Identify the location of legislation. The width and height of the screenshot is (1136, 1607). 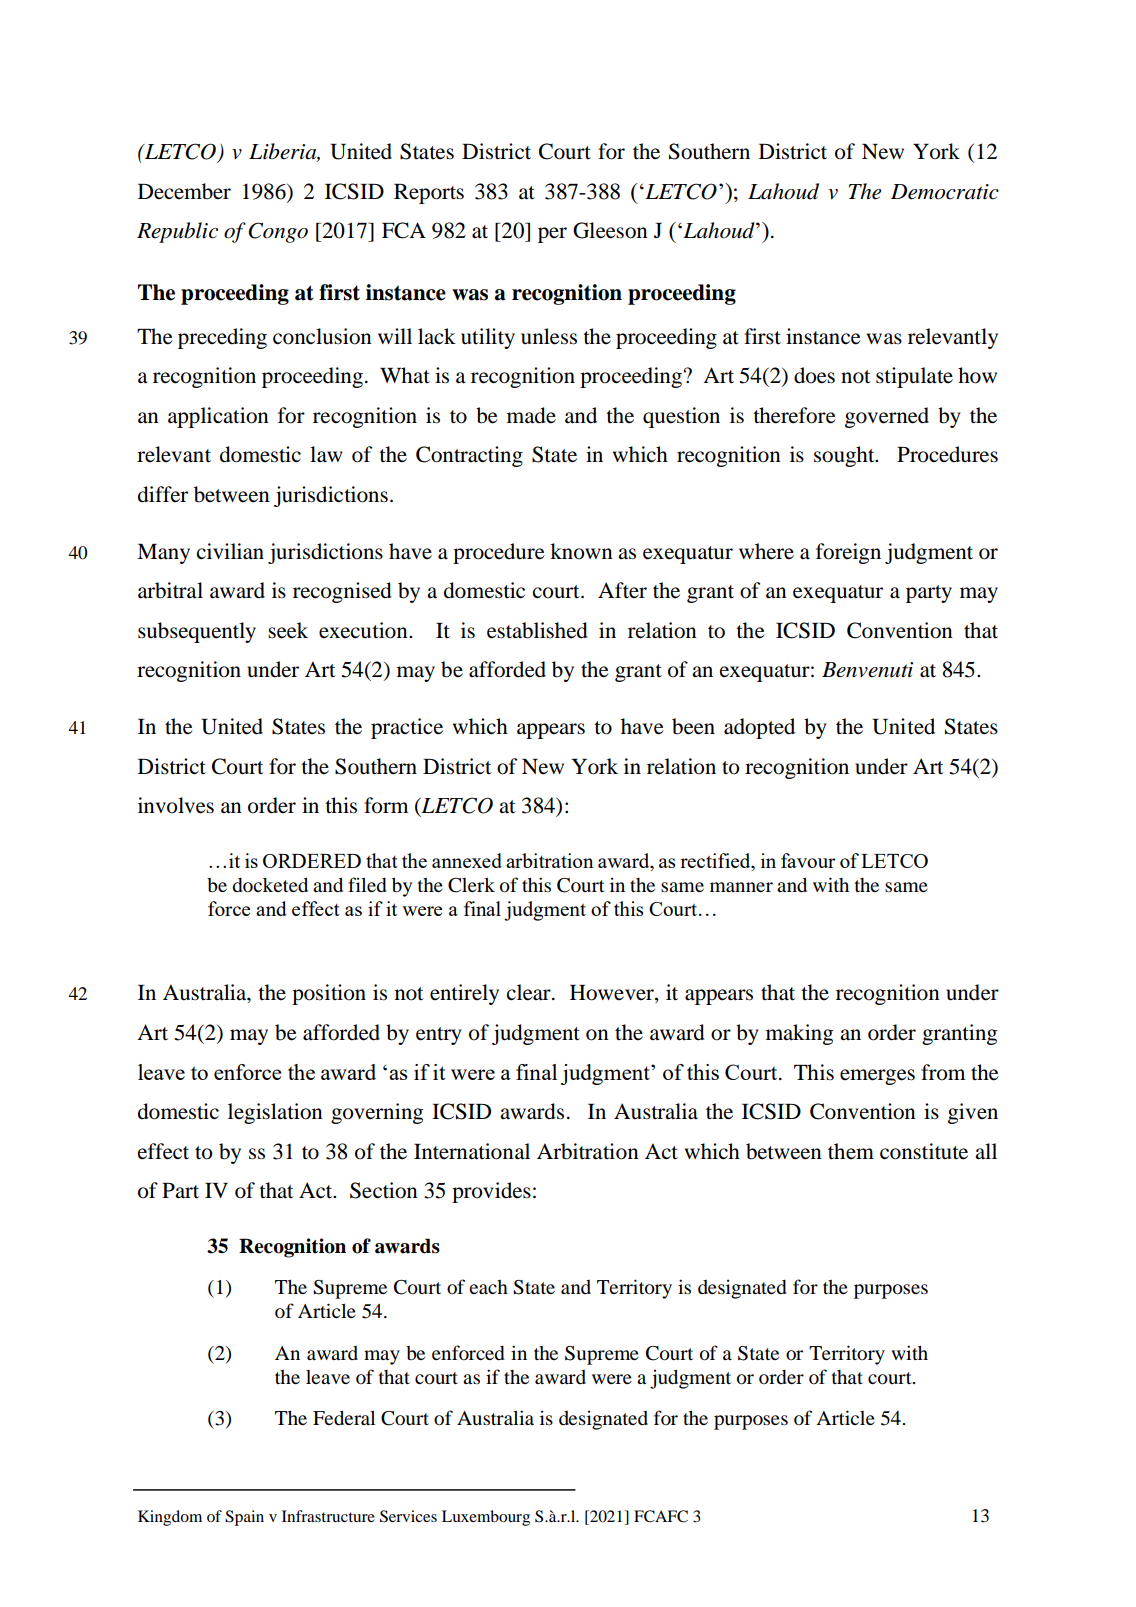
(275, 1113).
